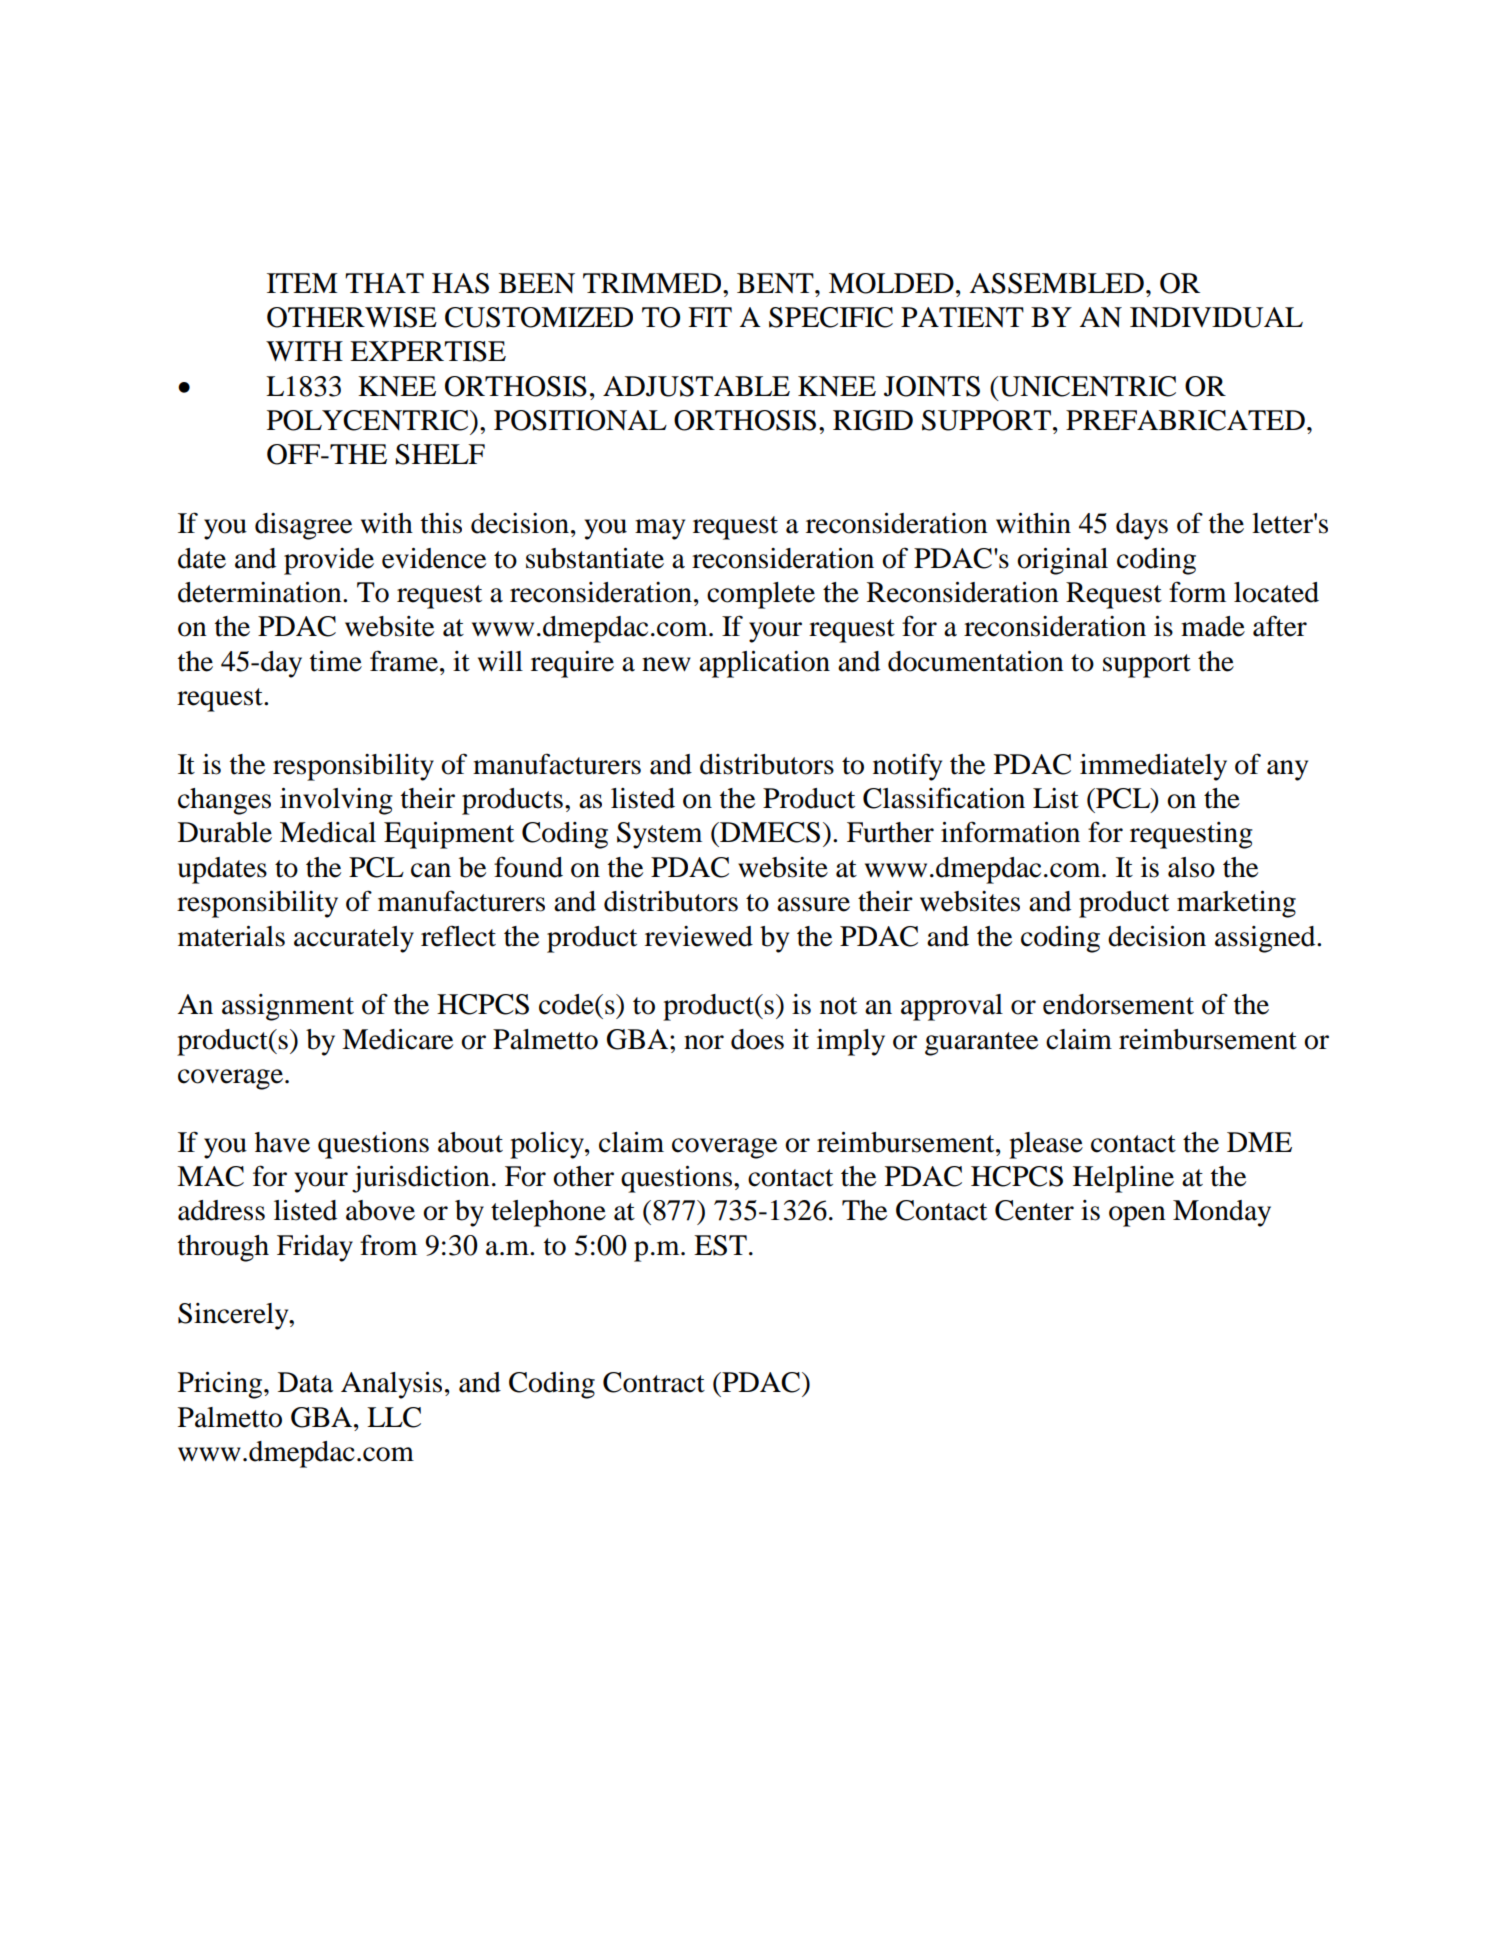  I want to click on Medicare, so click(397, 1039).
